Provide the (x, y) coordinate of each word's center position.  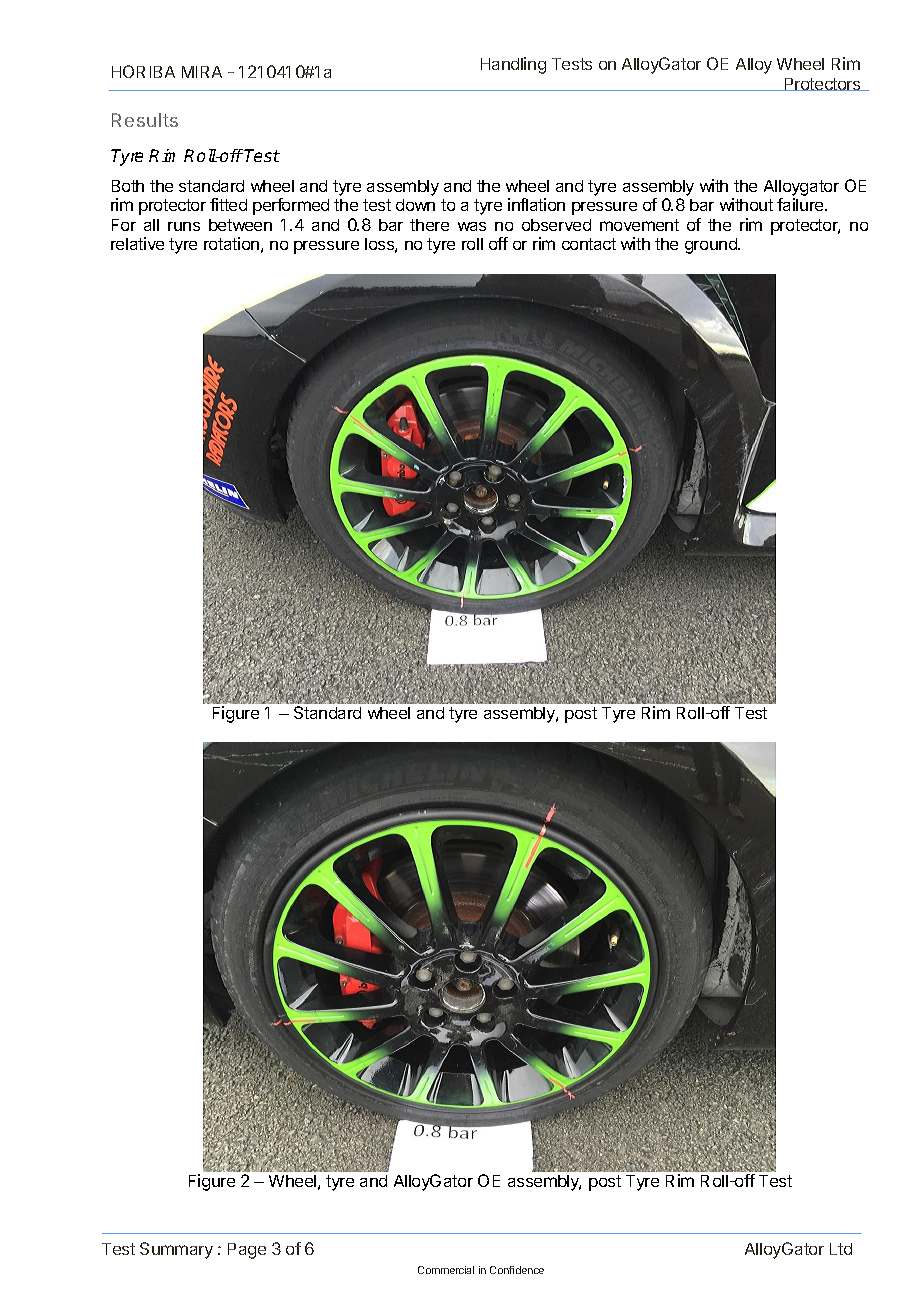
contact (589, 244)
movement (639, 225)
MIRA (202, 72)
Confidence (517, 1270)
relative (137, 243)
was (472, 226)
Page (247, 1251)
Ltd (841, 1249)
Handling (513, 65)
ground (712, 246)
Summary (176, 1250)
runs (184, 226)
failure (801, 204)
